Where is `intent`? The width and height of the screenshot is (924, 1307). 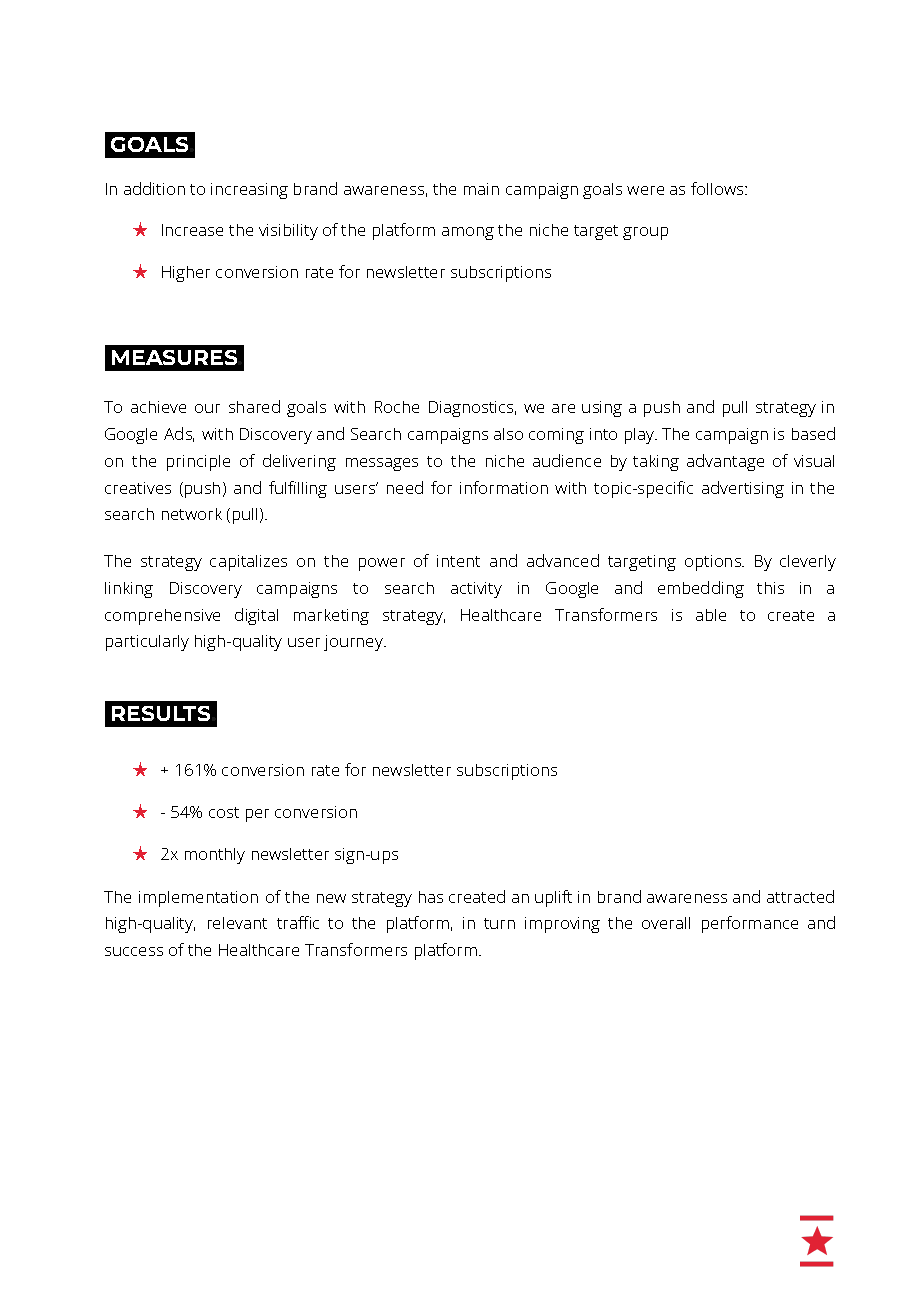
intent is located at coordinates (458, 561).
